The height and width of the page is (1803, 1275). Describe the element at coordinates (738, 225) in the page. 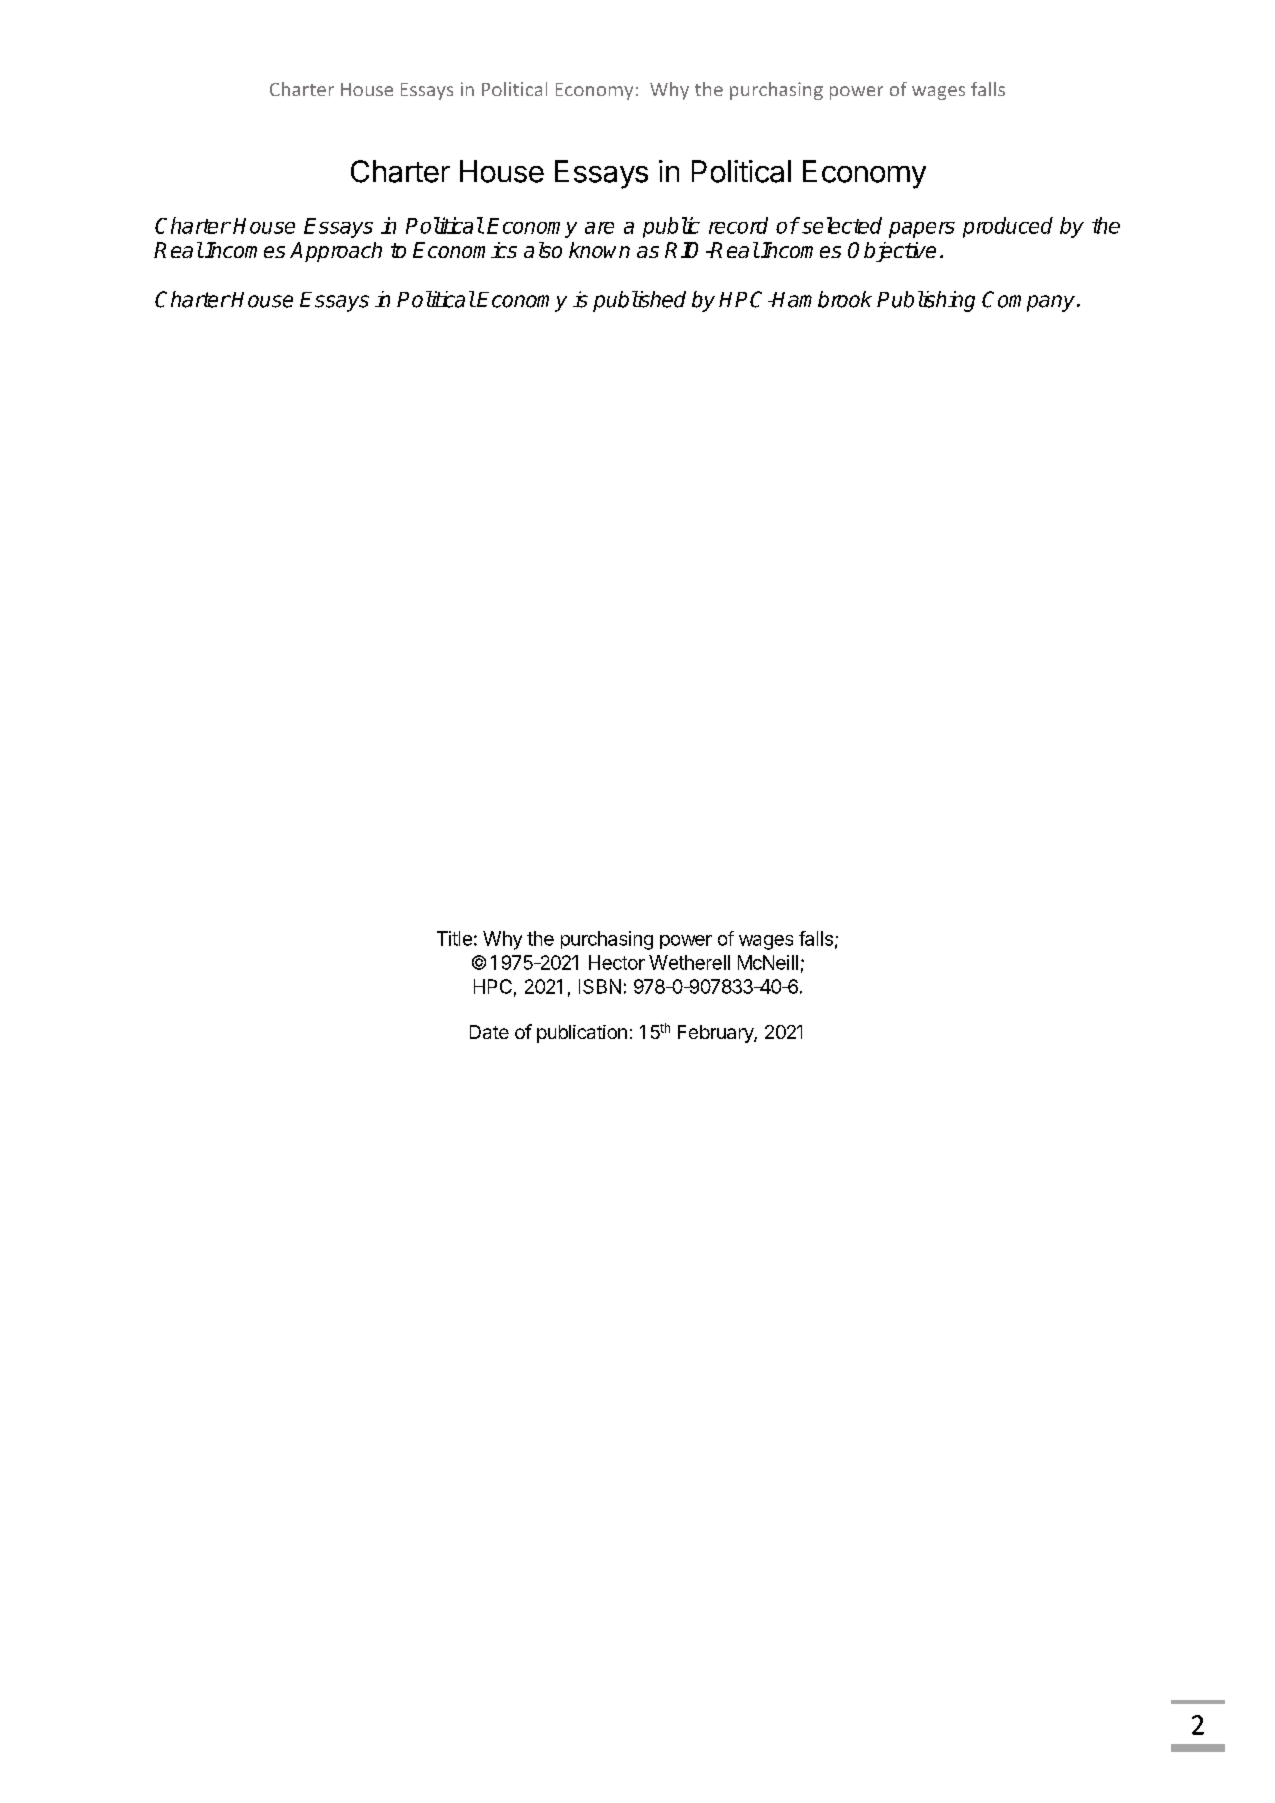

I see `record` at that location.
